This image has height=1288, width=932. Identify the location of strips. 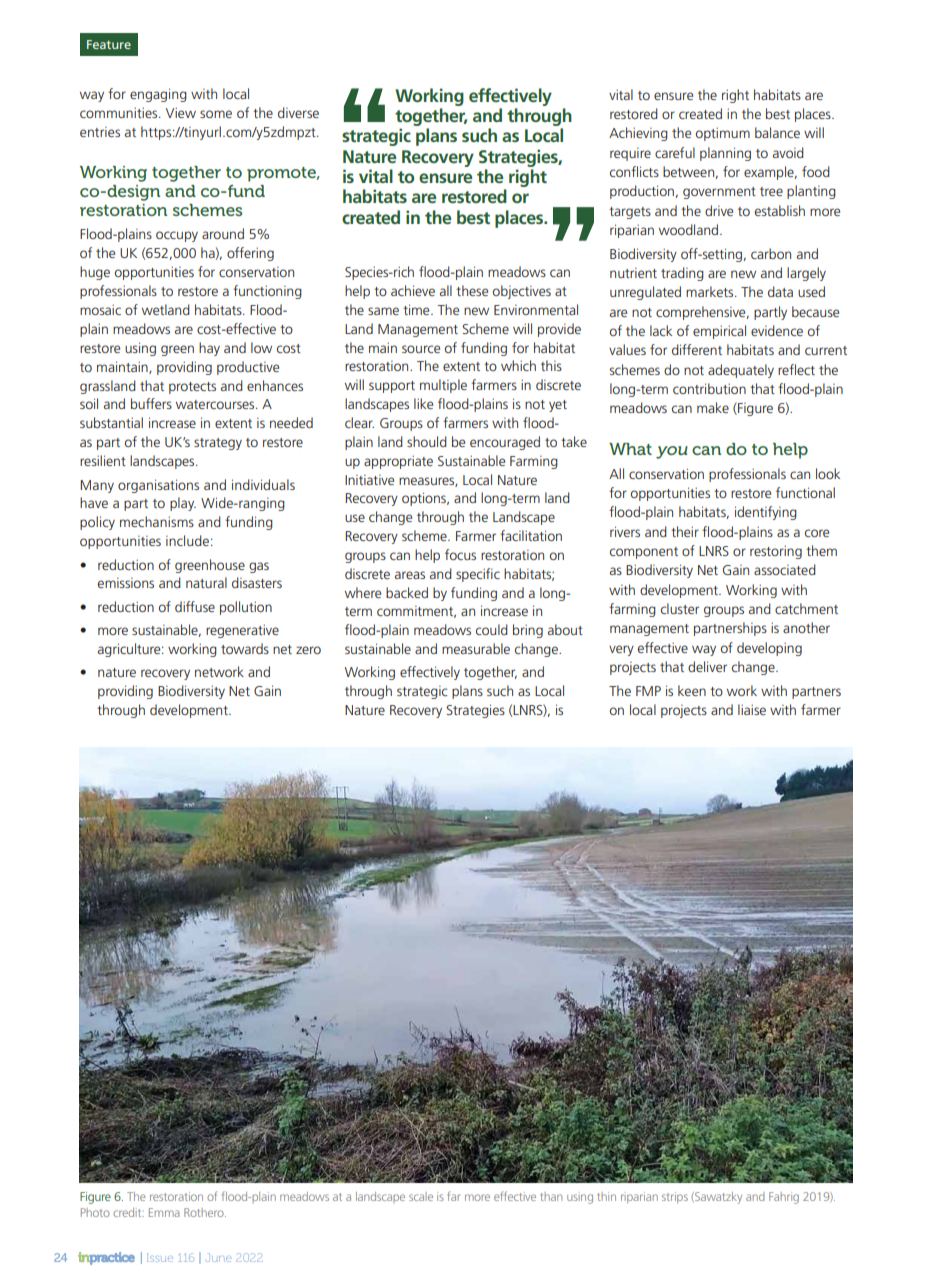
(675, 1198).
